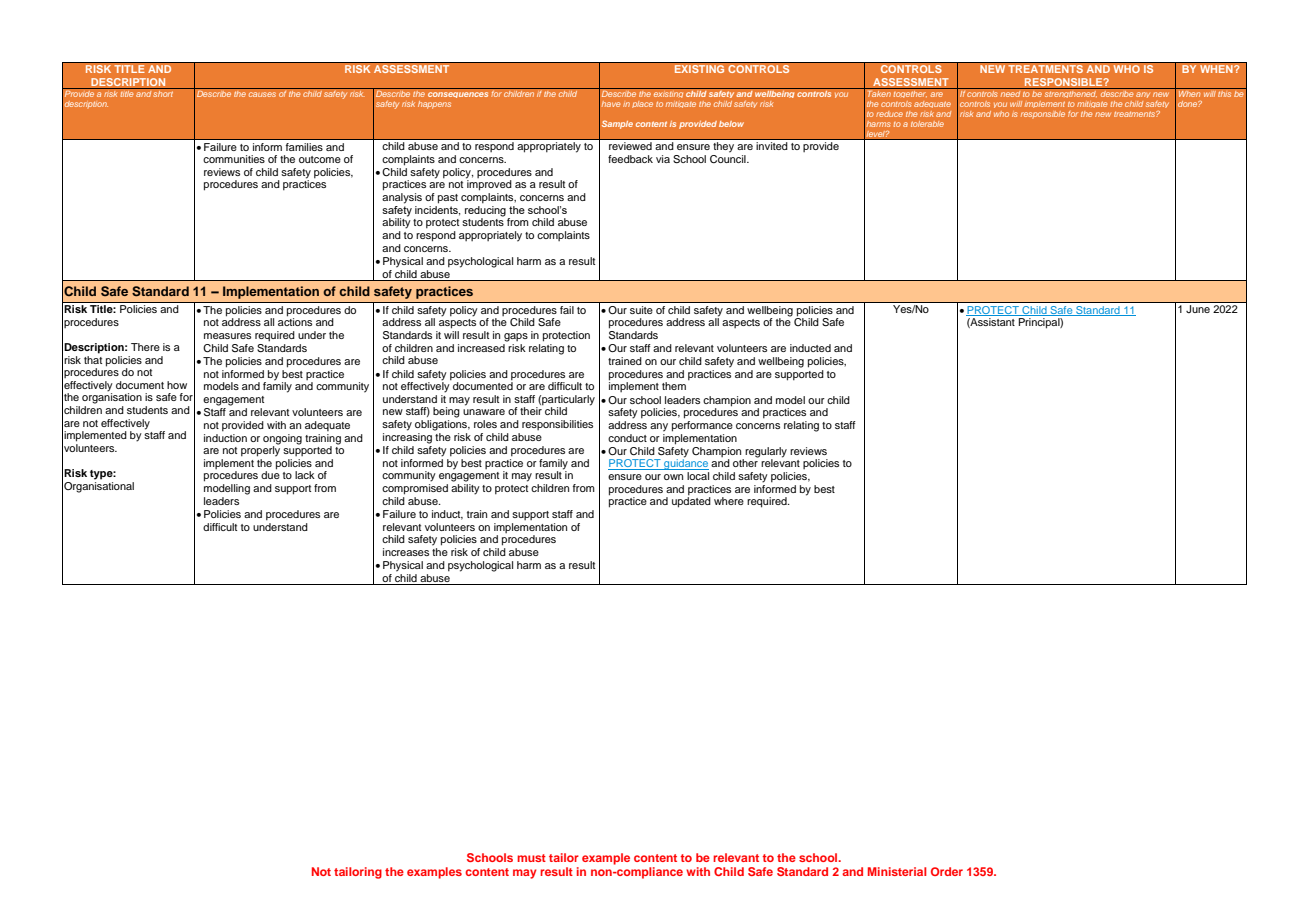 This screenshot has width=1308, height=924. I want to click on need, so click(1010, 92).
